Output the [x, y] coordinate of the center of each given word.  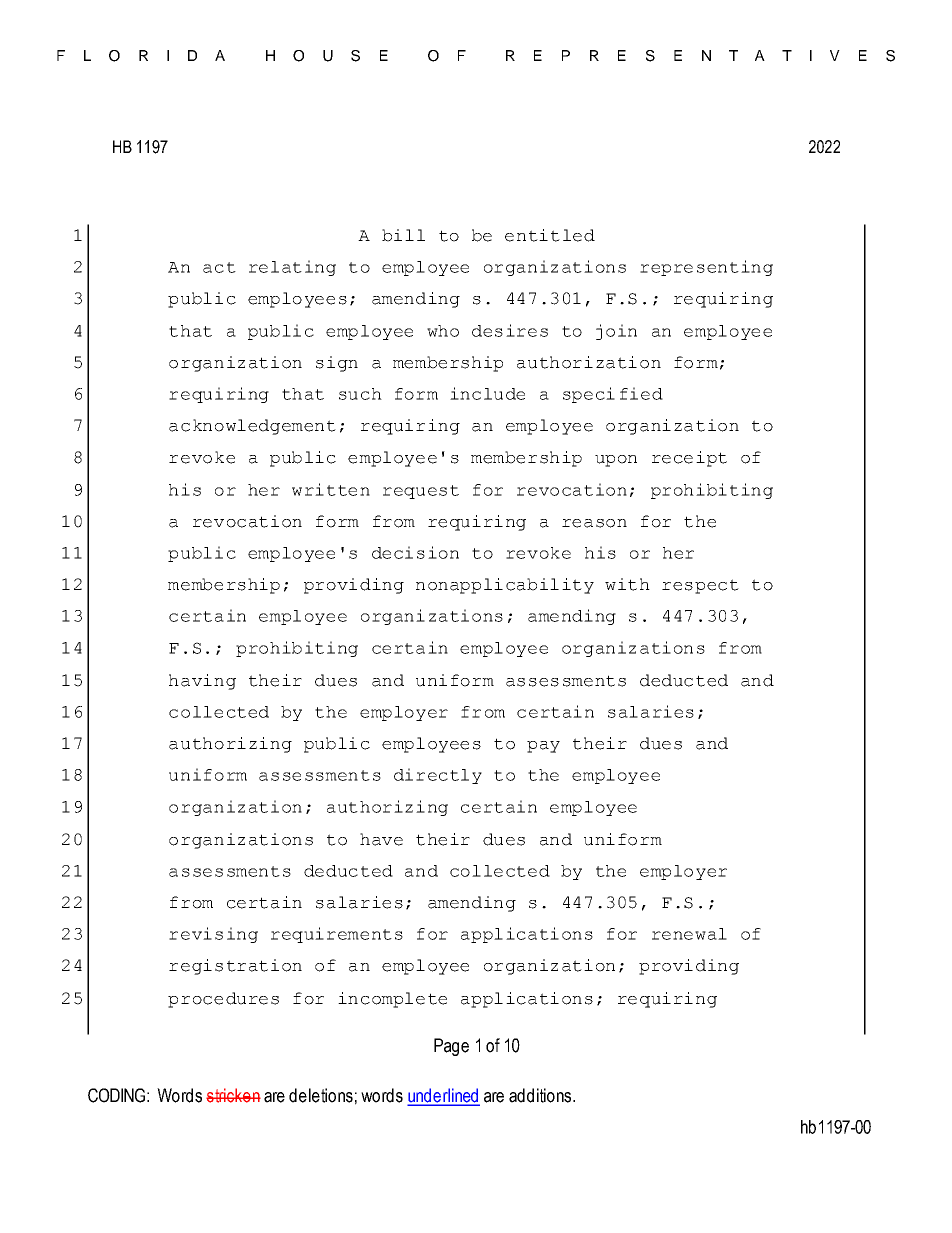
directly [438, 776]
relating [292, 268]
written [331, 489]
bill [403, 235]
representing [706, 268]
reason [594, 523]
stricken [233, 1095]
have [381, 839]
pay [543, 747]
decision [415, 552]
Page [451, 1047]
